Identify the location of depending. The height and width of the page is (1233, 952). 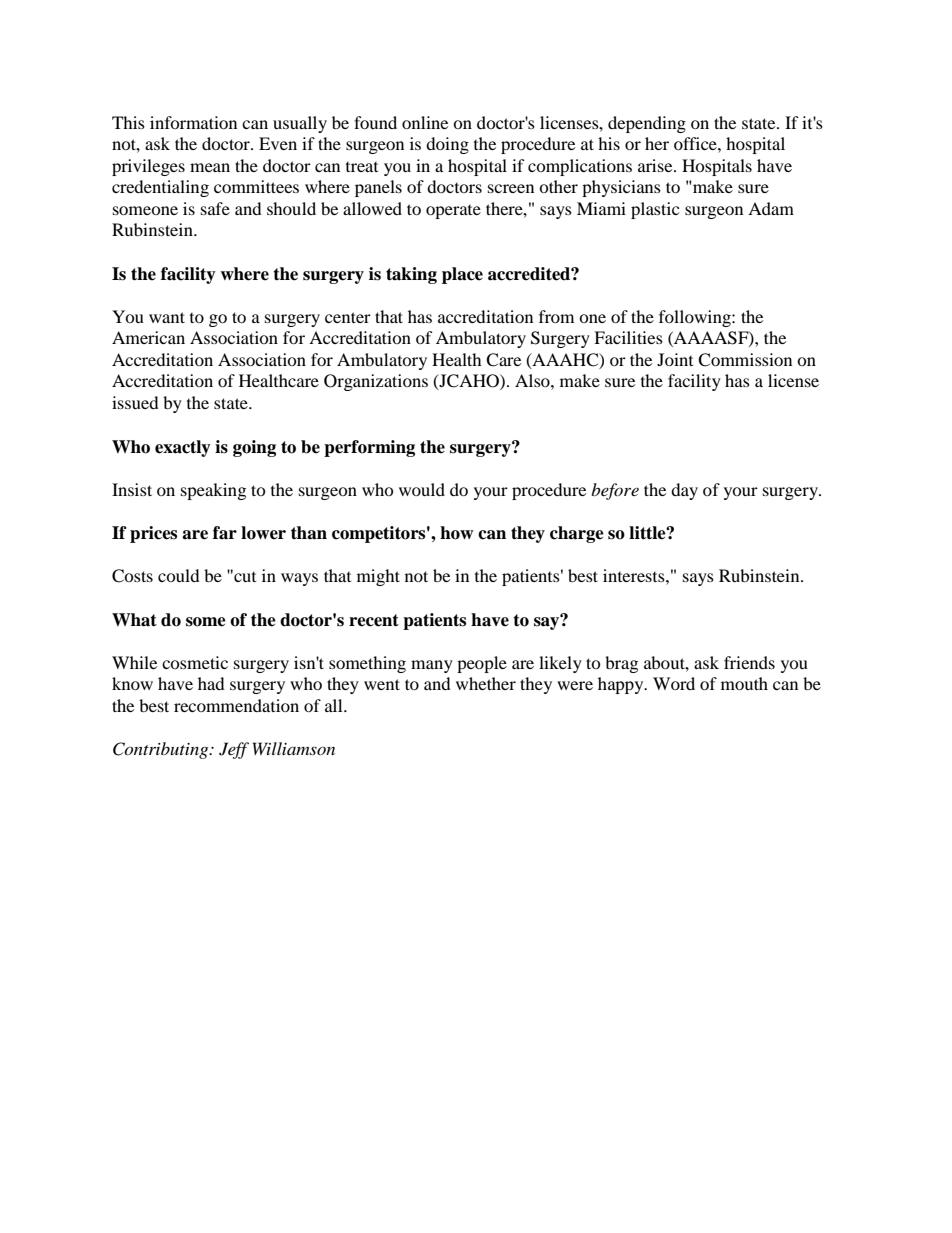
(647, 124).
